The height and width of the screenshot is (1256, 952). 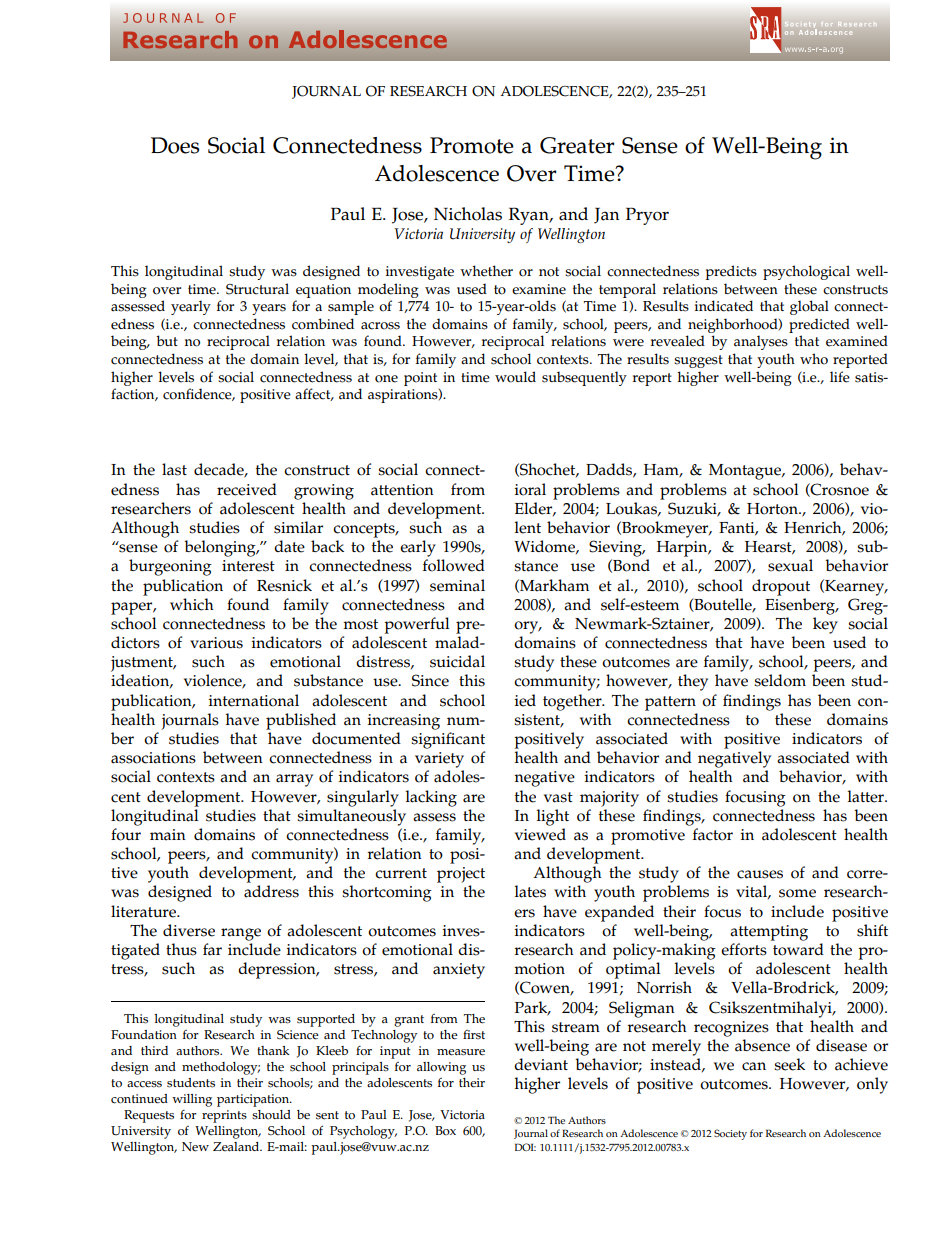 What do you see at coordinates (175, 145) in the screenshot?
I see `Does` at bounding box center [175, 145].
